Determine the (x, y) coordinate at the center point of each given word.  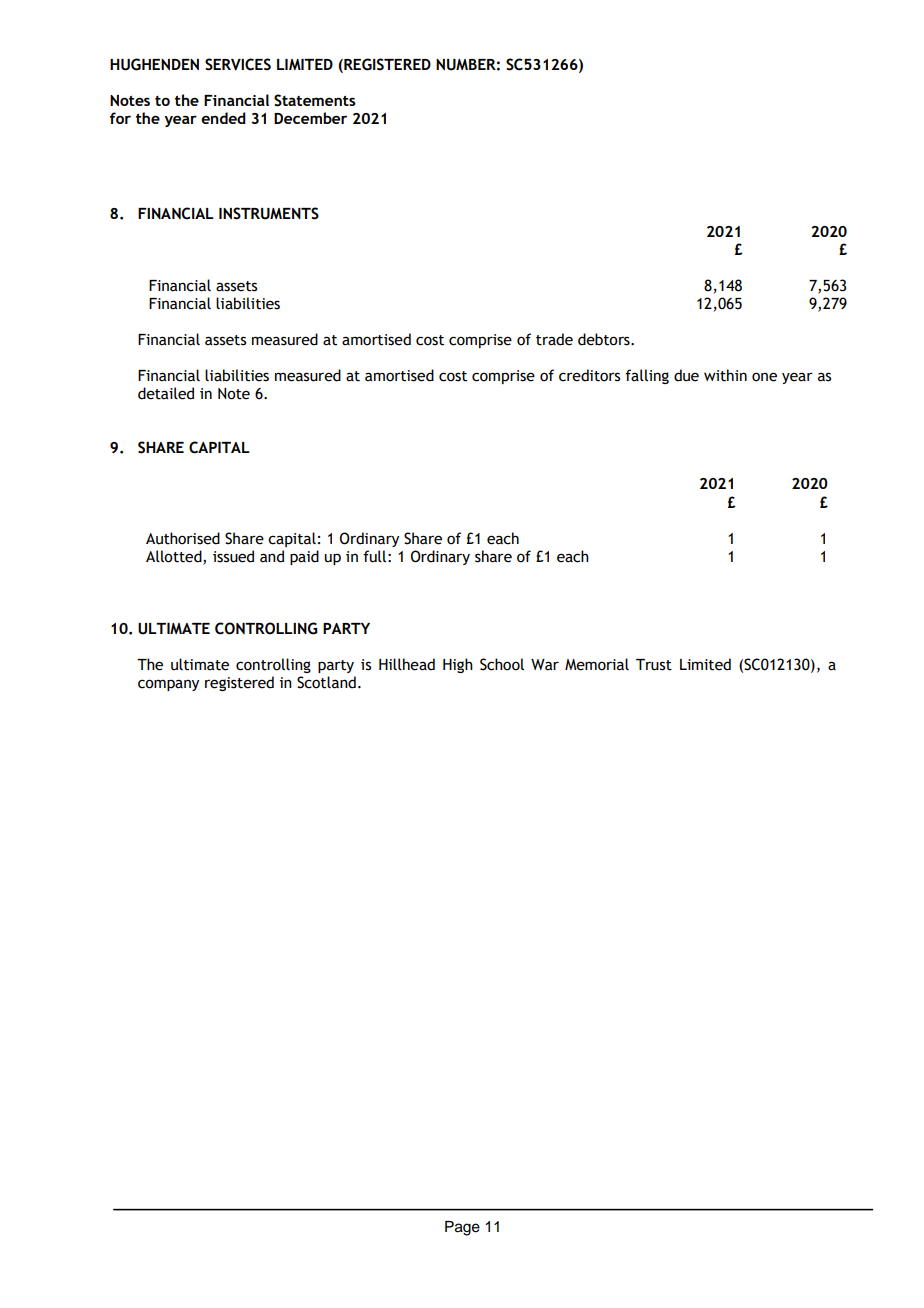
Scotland (326, 682)
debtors (605, 339)
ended (223, 118)
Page (462, 1228)
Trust (654, 665)
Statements (315, 100)
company (168, 685)
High (458, 665)
